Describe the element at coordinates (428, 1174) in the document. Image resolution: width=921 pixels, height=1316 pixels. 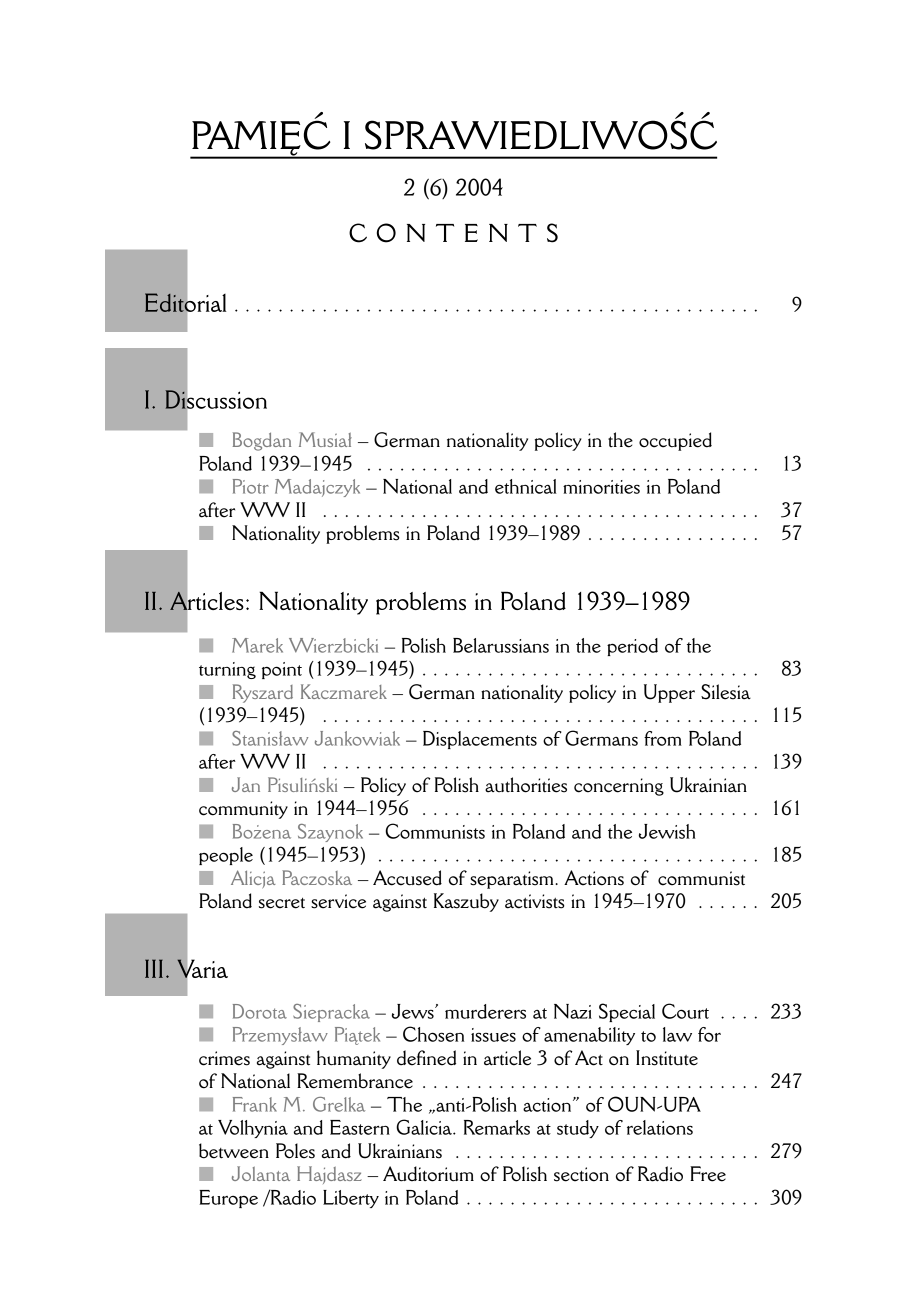
I see `Auditorium` at that location.
